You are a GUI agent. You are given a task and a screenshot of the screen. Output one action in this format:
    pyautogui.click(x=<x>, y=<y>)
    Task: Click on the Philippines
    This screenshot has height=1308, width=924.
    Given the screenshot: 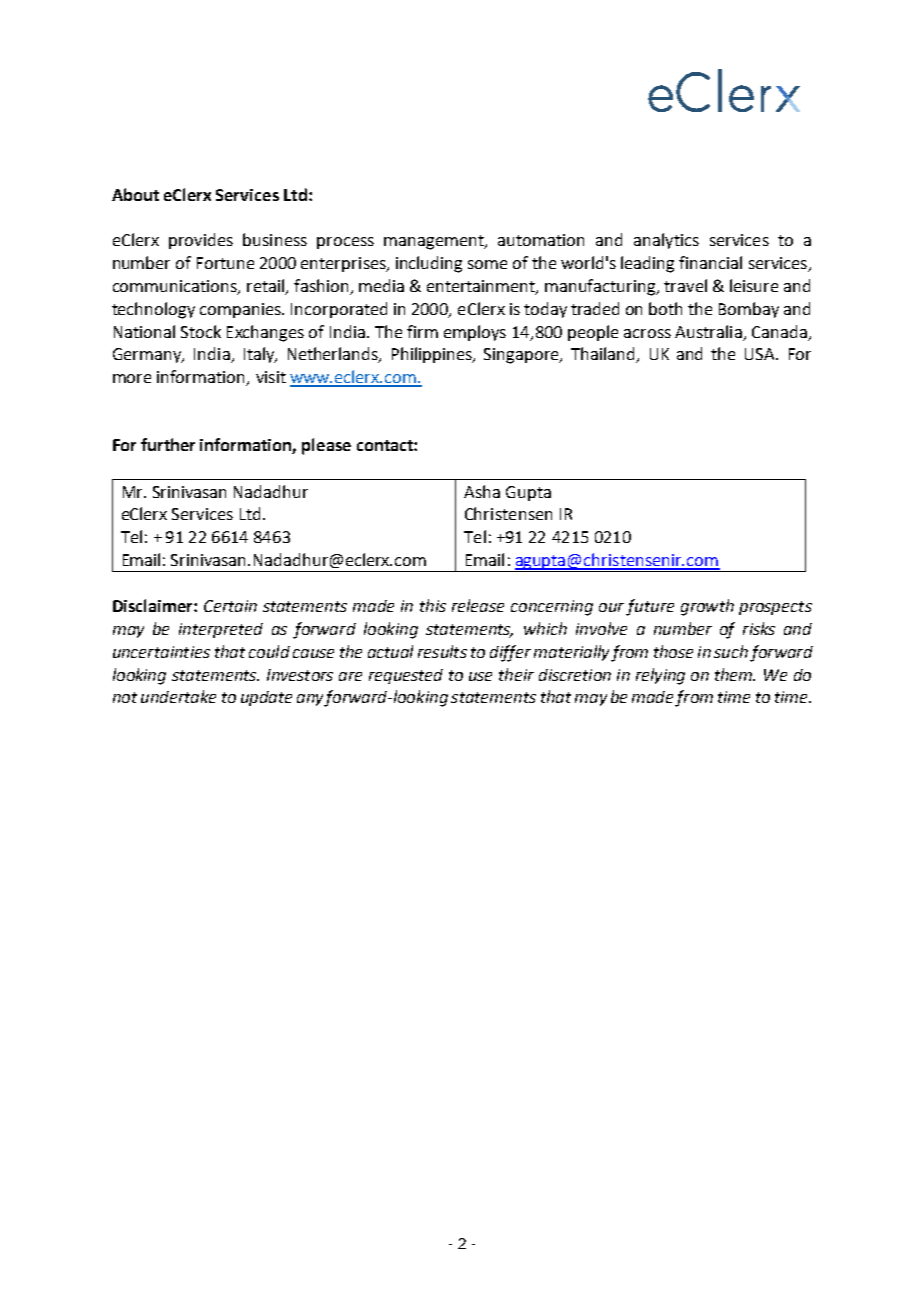 What is the action you would take?
    pyautogui.click(x=433, y=355)
